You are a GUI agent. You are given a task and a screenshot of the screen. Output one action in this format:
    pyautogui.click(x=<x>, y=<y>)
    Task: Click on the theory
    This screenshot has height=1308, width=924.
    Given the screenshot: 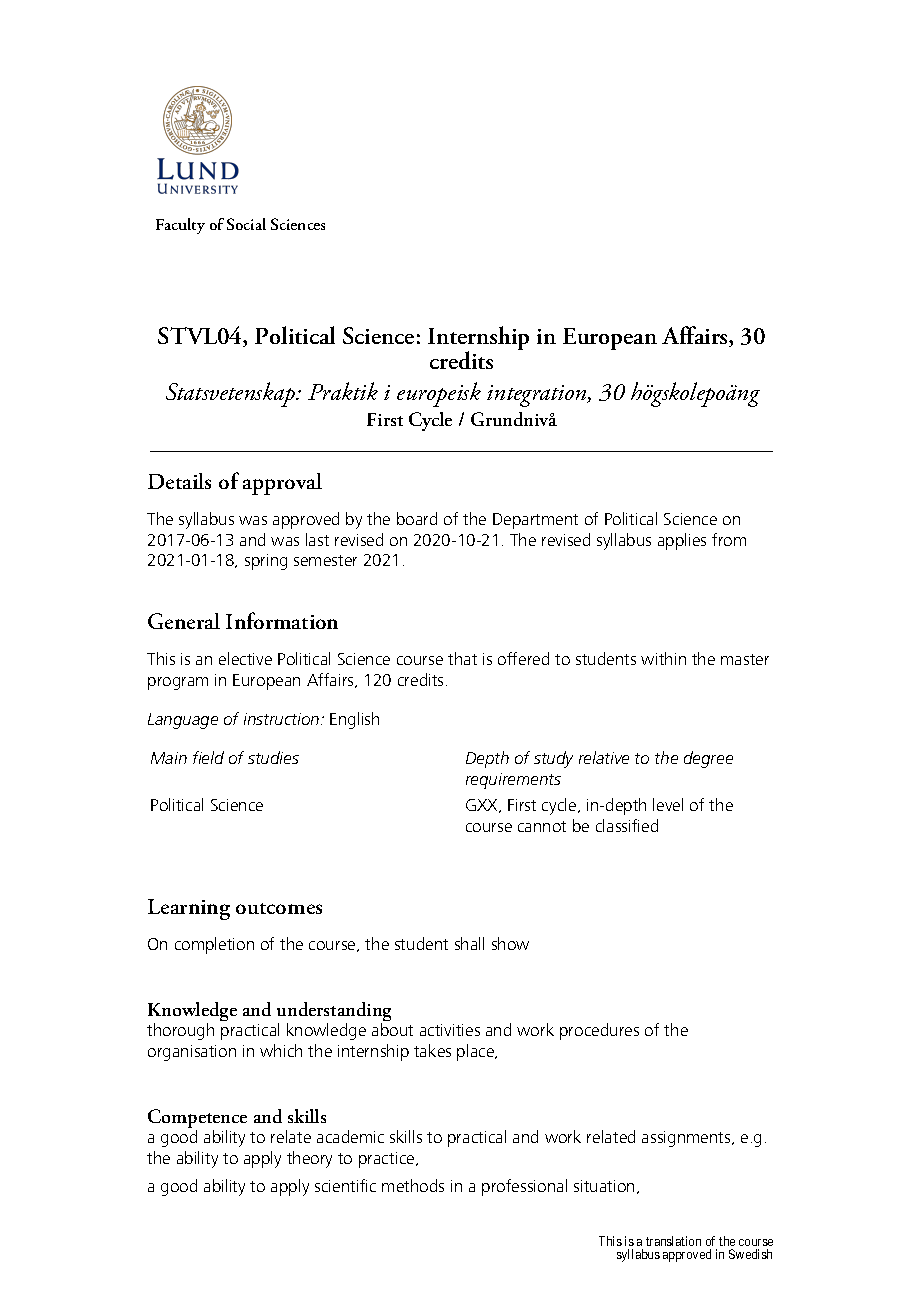 What is the action you would take?
    pyautogui.click(x=309, y=1159)
